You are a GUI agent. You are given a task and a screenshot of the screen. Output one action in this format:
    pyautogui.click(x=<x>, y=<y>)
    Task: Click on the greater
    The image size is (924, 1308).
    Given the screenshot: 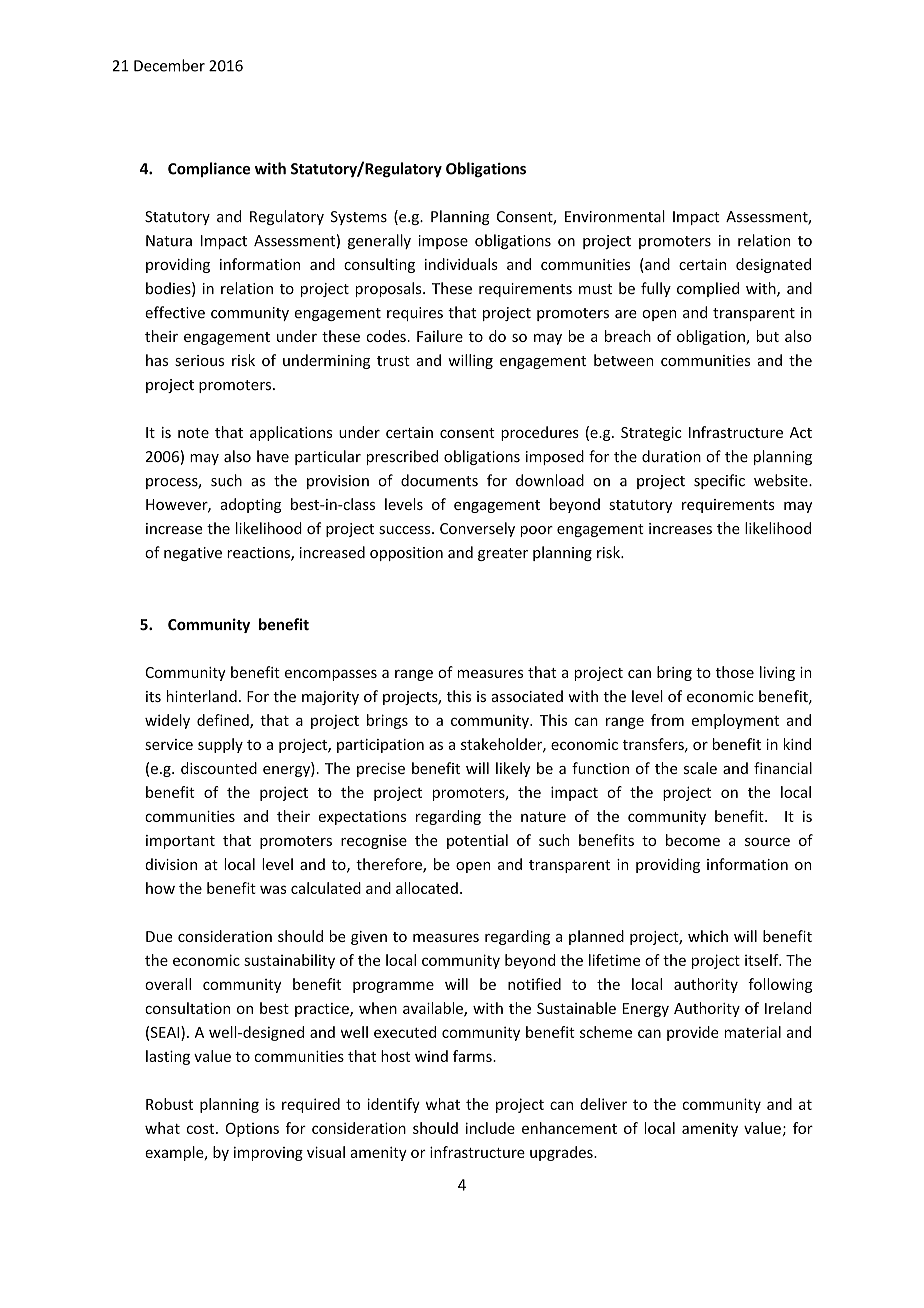 What is the action you would take?
    pyautogui.click(x=503, y=554)
